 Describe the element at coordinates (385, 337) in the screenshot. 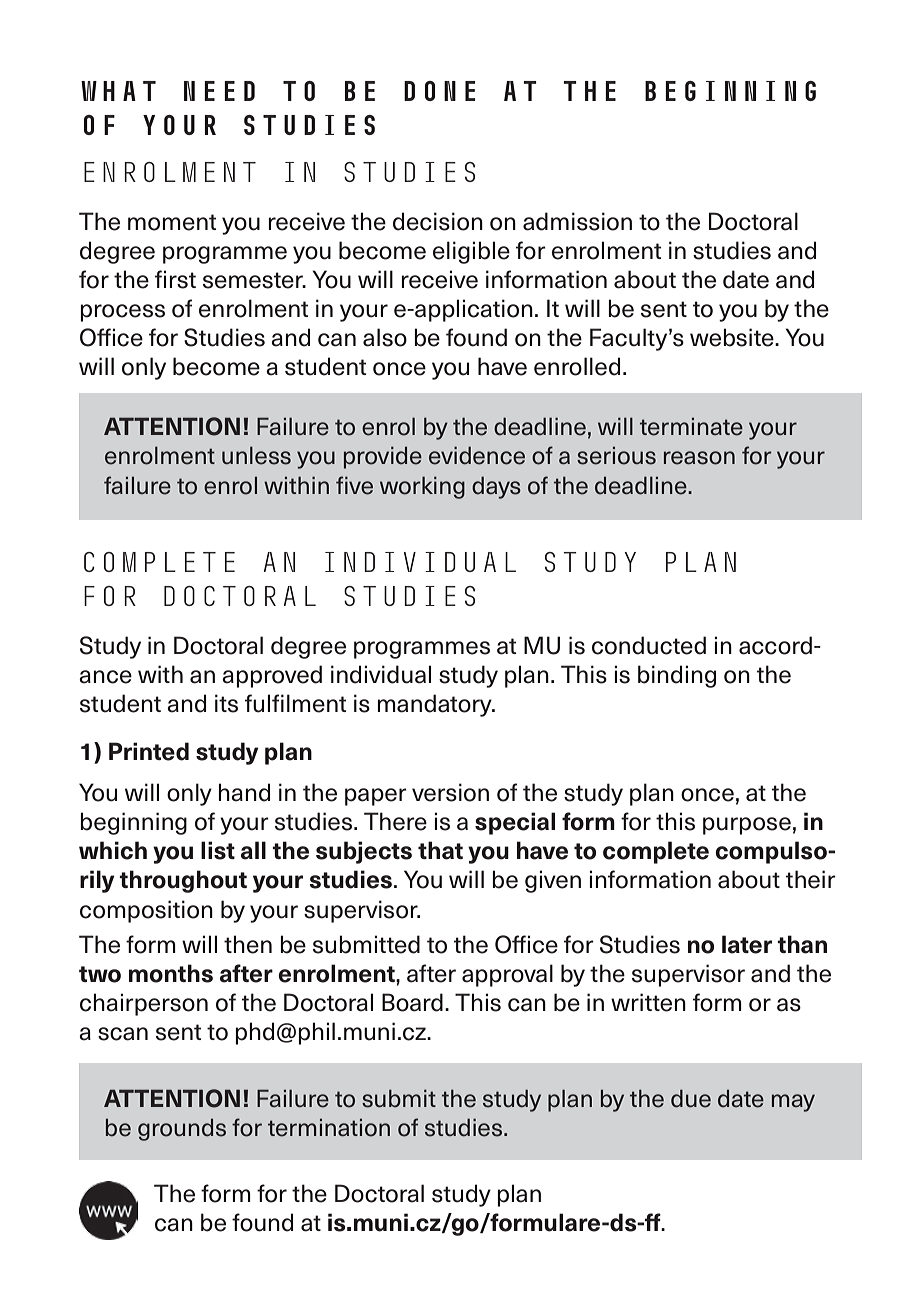

I see `also` at that location.
